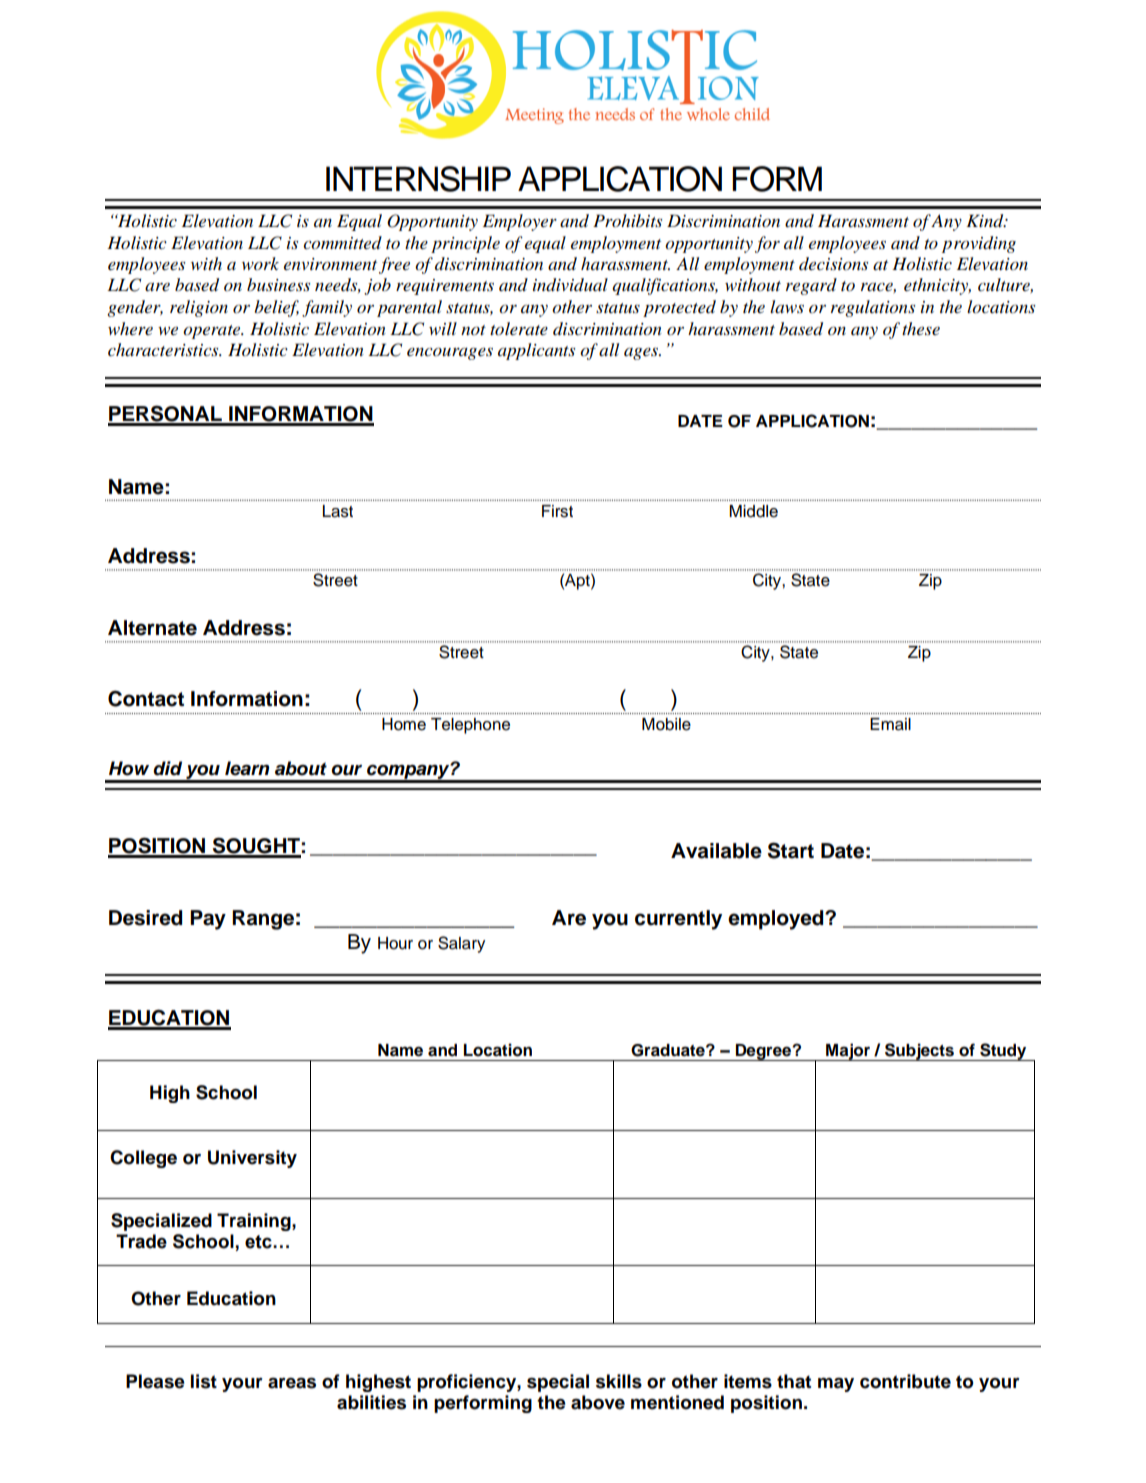  What do you see at coordinates (520, 222) in the screenshot?
I see `Employer` at bounding box center [520, 222].
